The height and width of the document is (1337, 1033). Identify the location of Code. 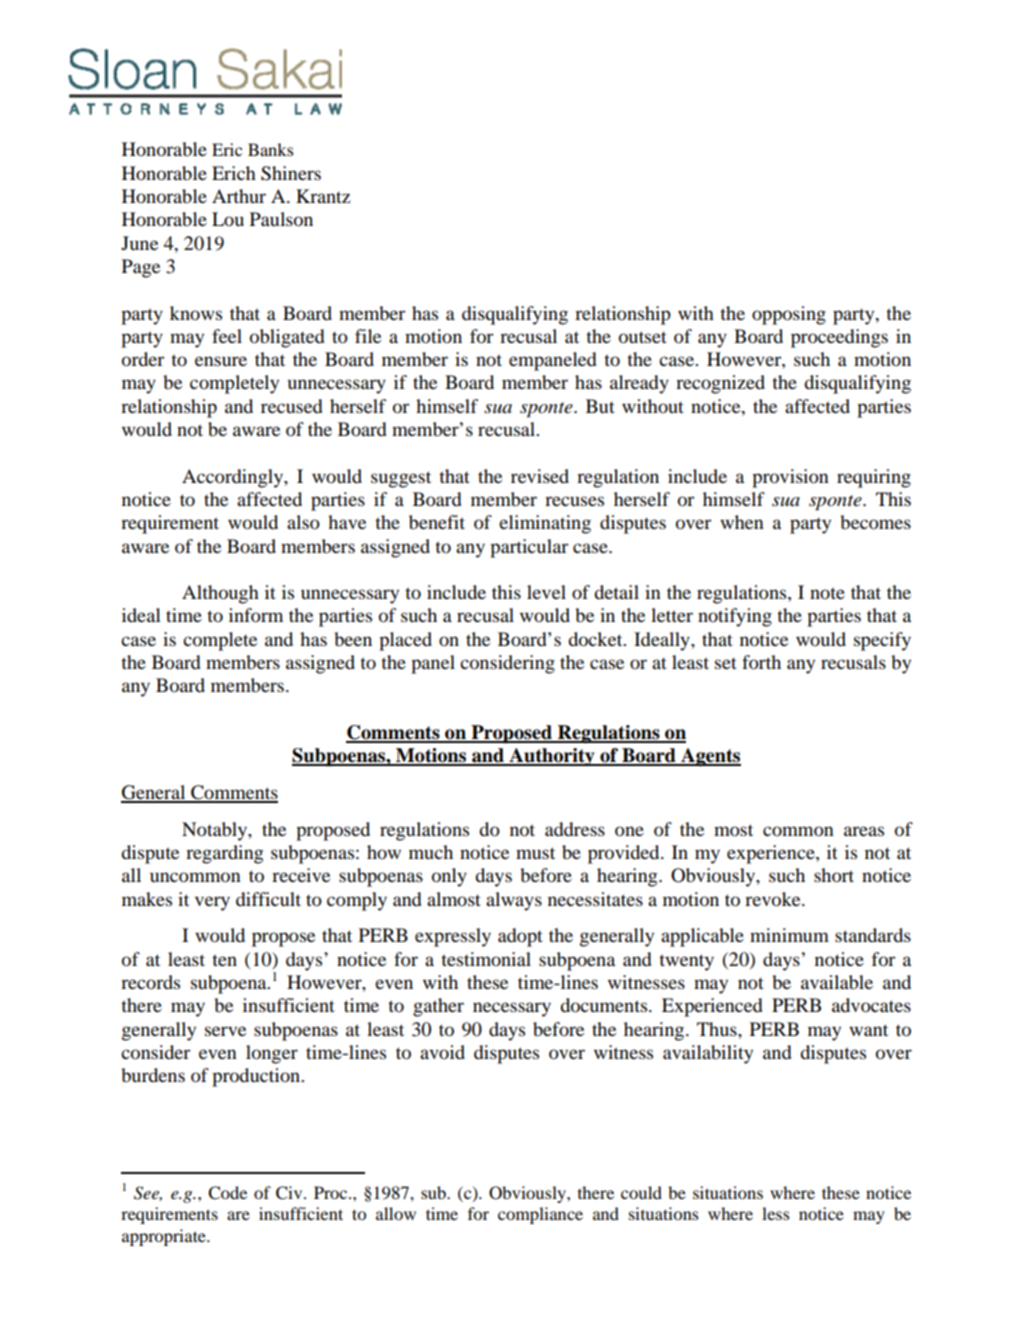
(227, 1193).
